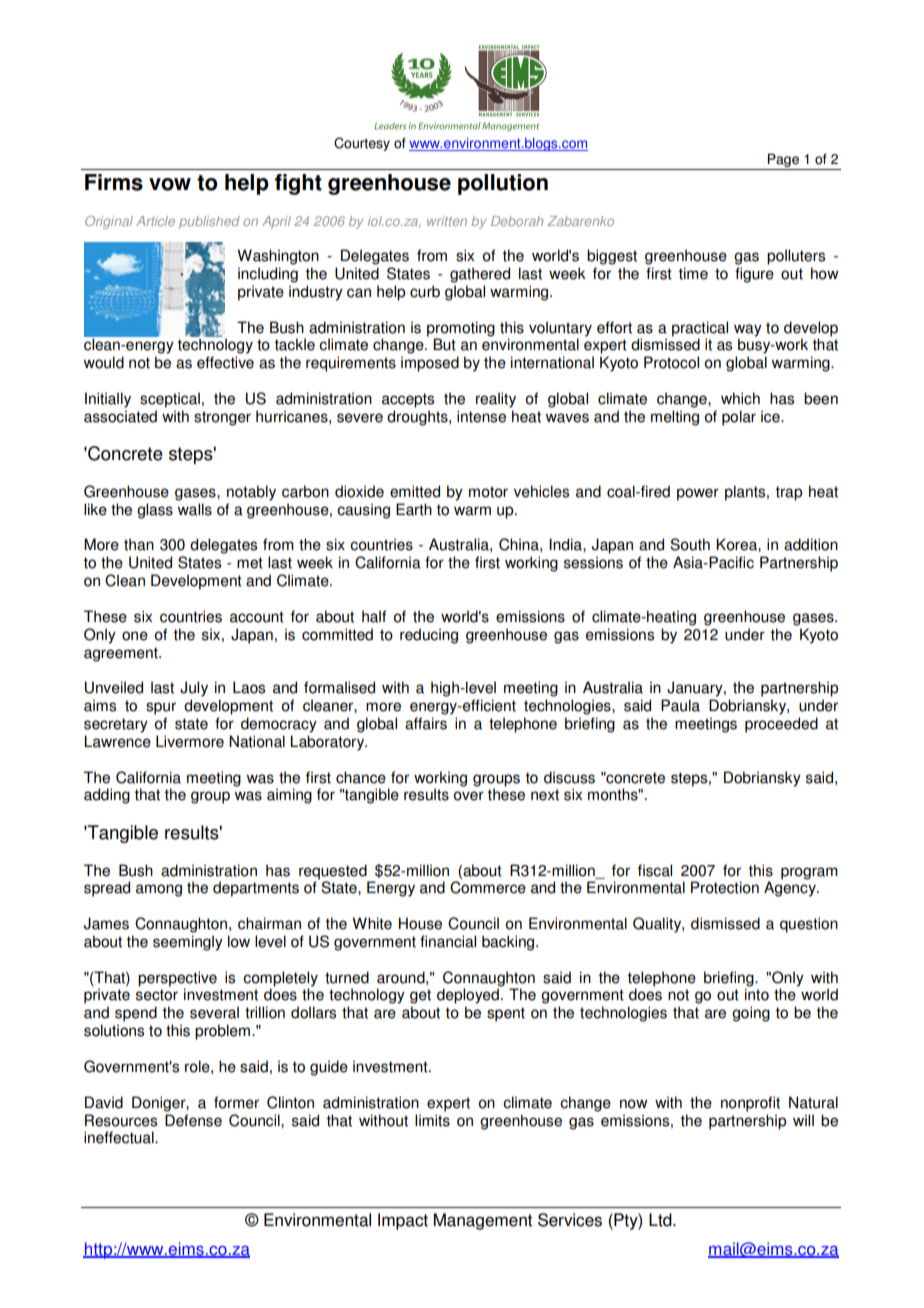 The height and width of the screenshot is (1308, 924). Describe the element at coordinates (725, 887) in the screenshot. I see `Protection` at that location.
